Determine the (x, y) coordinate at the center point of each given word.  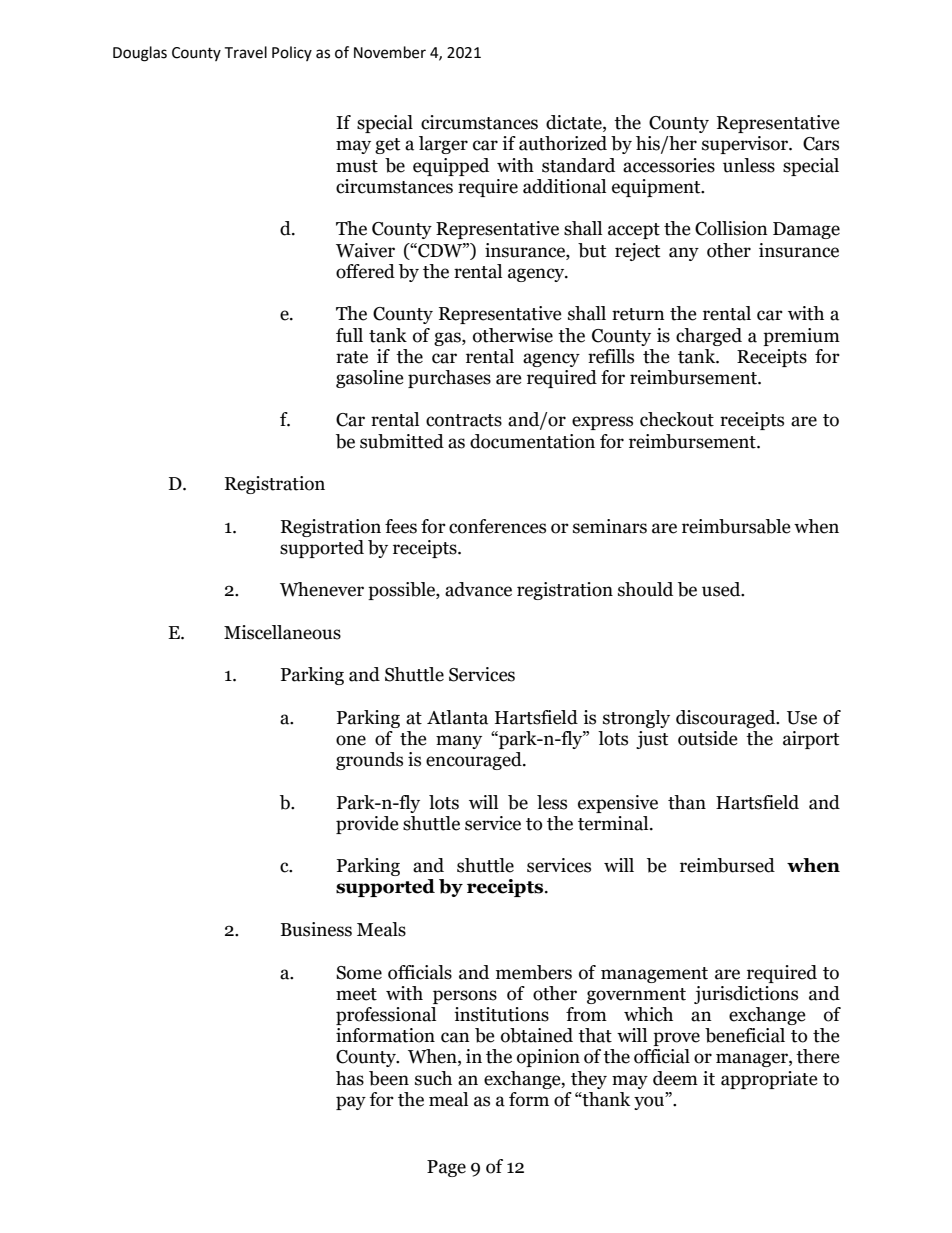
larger (443, 145)
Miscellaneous (282, 632)
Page (446, 1168)
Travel (245, 52)
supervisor (746, 145)
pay (351, 1103)
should (645, 589)
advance (478, 589)
